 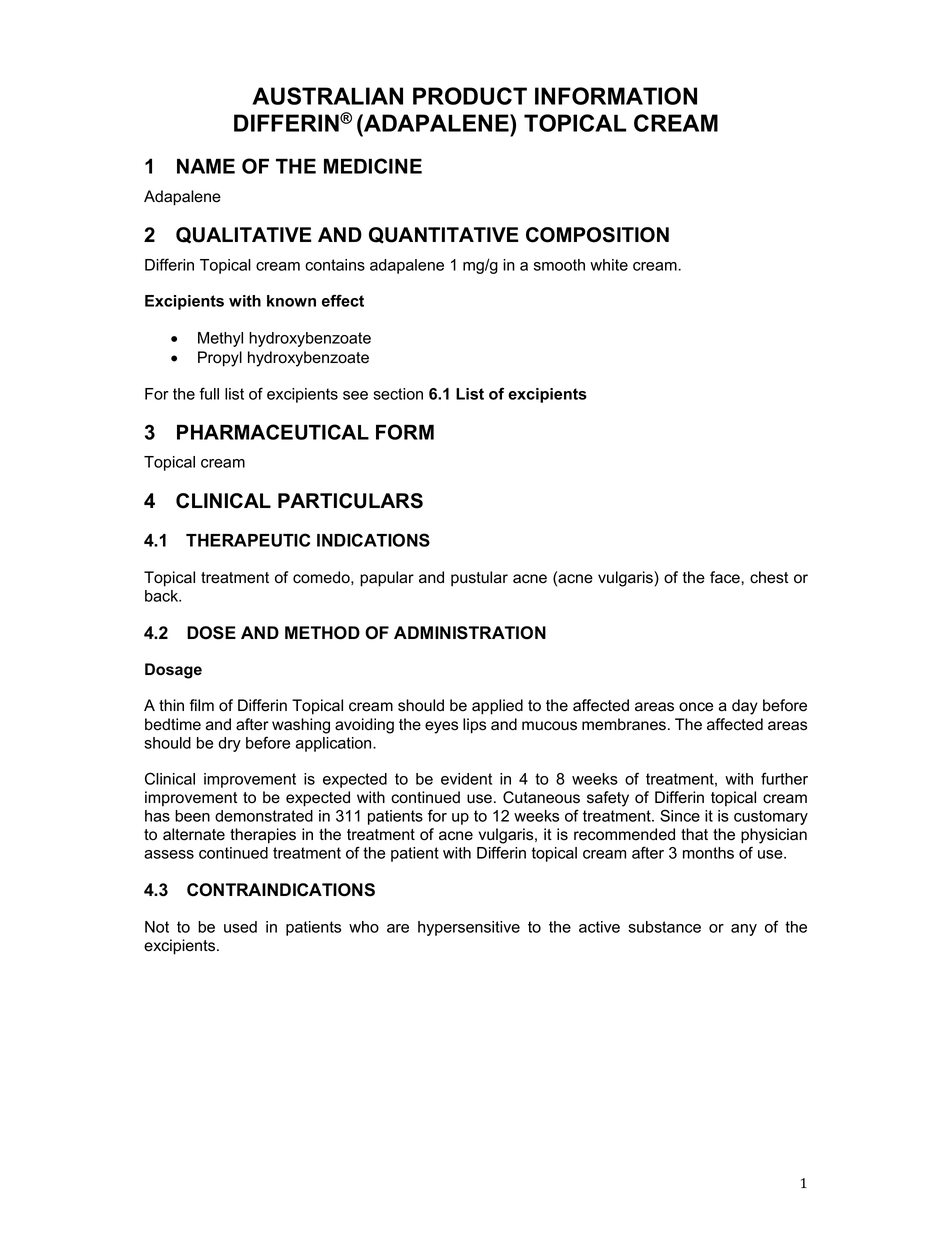 I want to click on COMPOSITION, so click(x=597, y=235).
